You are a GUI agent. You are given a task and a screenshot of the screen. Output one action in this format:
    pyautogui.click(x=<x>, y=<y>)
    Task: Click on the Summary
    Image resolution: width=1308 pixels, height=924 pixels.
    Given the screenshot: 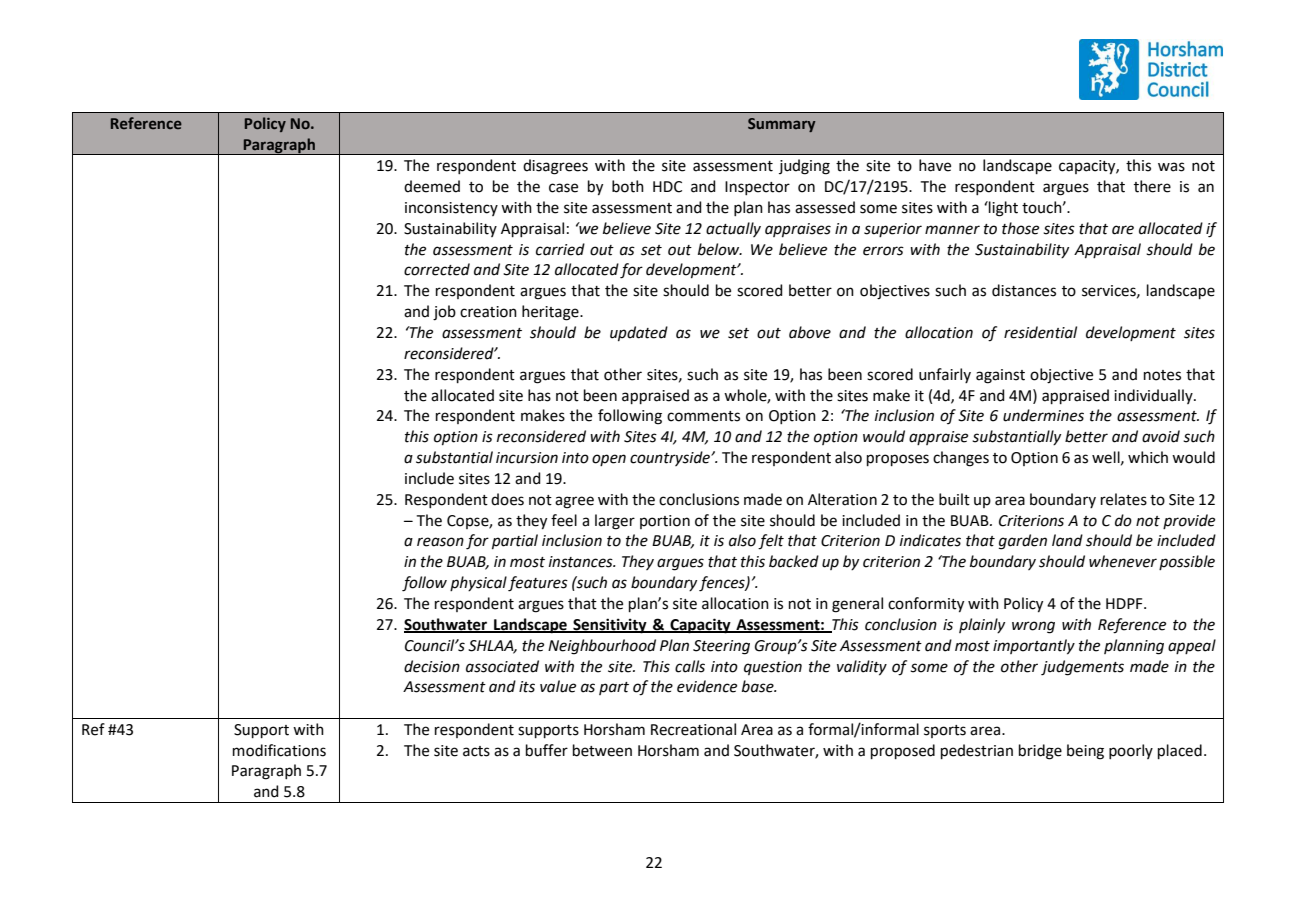 What is the action you would take?
    pyautogui.click(x=782, y=125)
